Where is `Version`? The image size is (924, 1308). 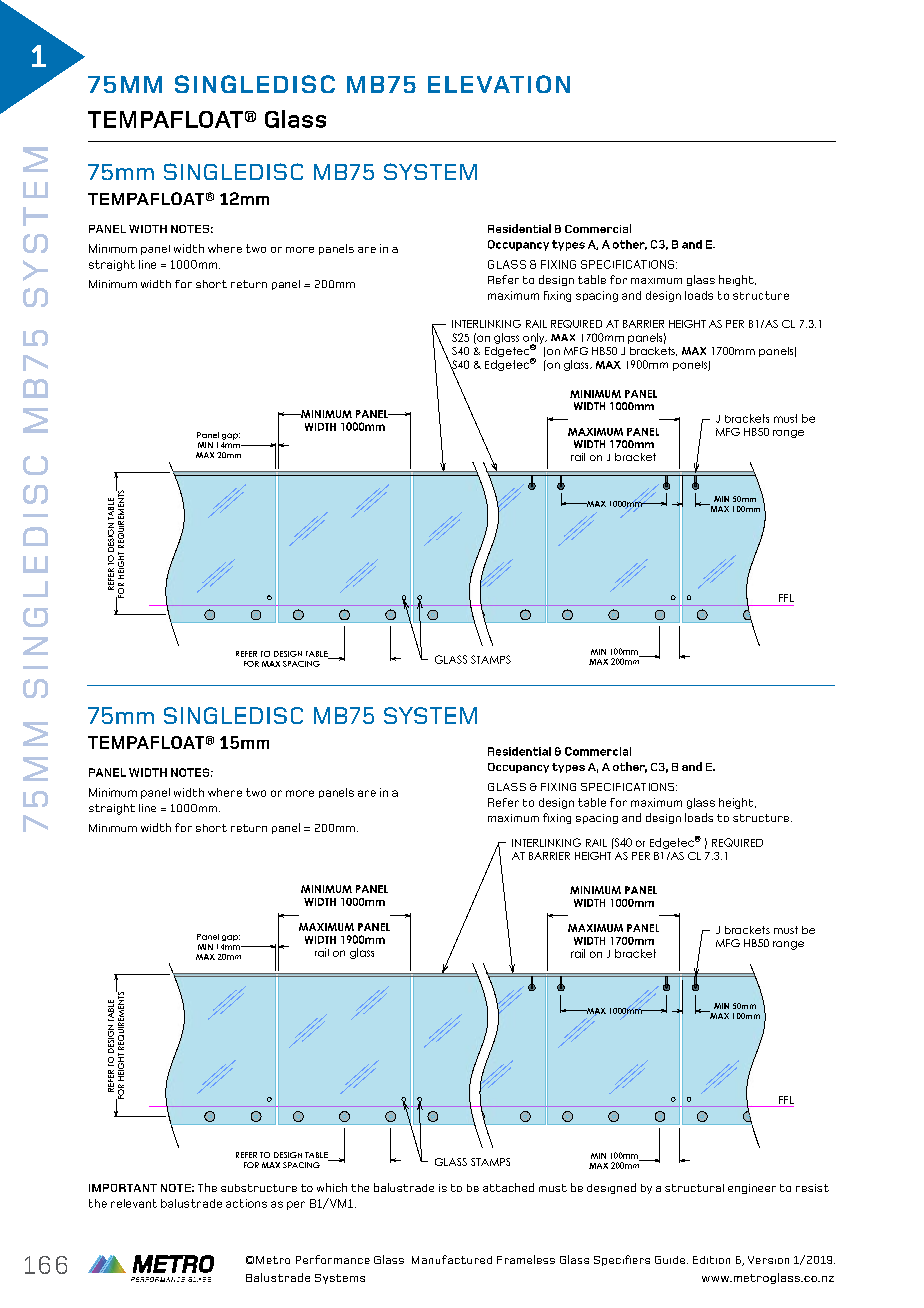 Version is located at coordinates (768, 1260).
